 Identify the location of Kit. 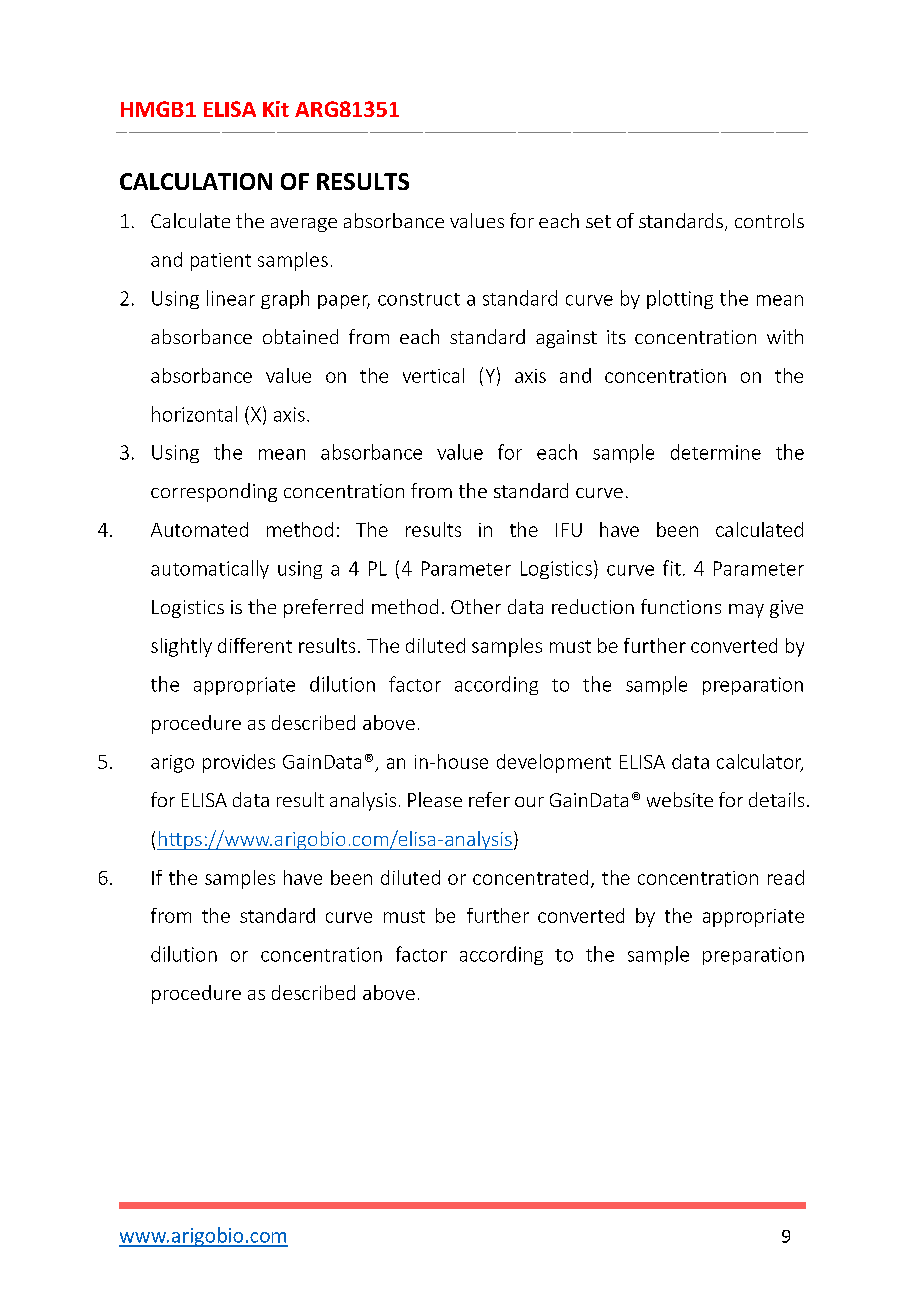
(276, 109).
